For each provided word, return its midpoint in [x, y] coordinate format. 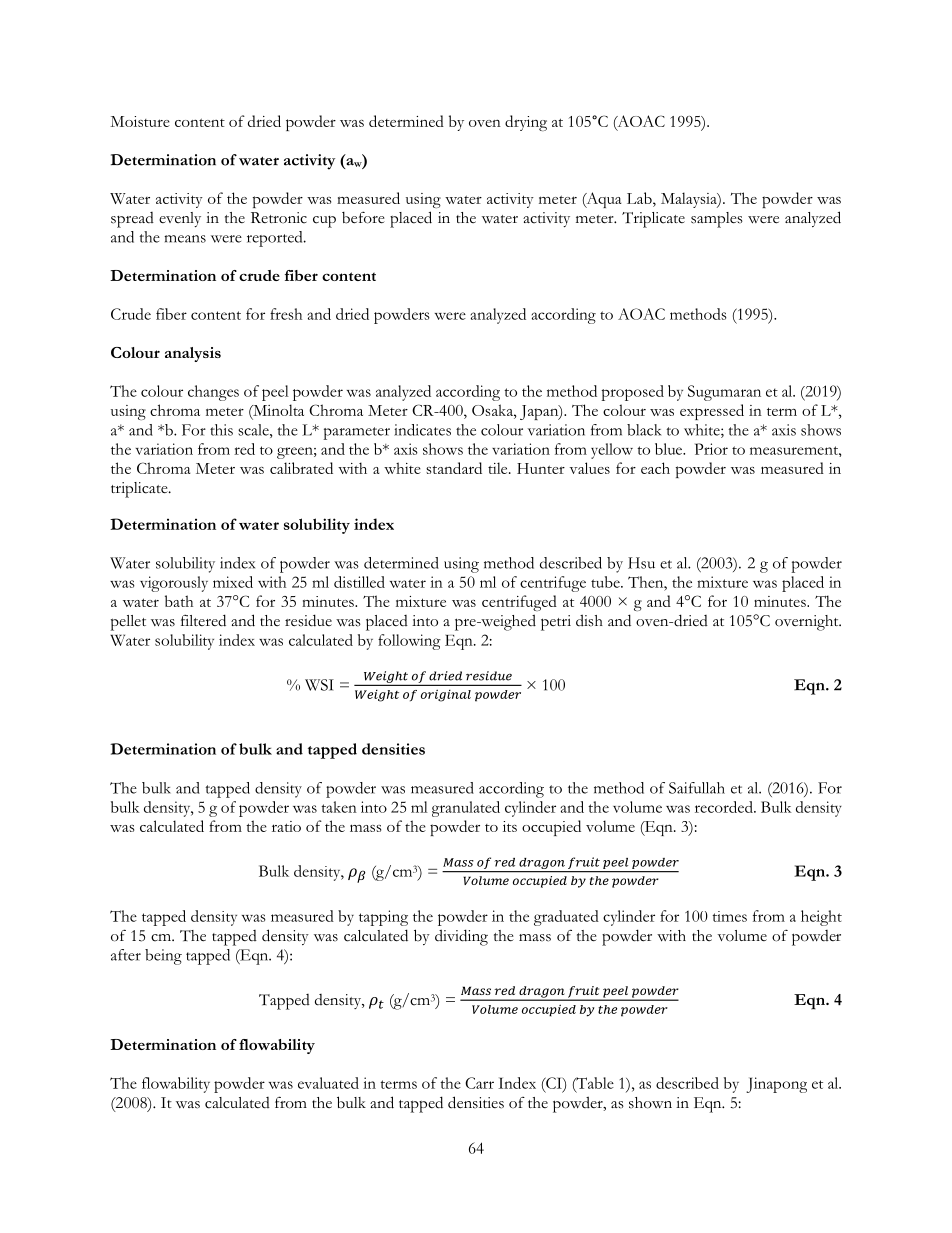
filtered [203, 620]
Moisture [140, 121]
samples [717, 220]
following [409, 642]
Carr [479, 1083]
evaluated [328, 1083]
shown [650, 1103]
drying [526, 123]
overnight [808, 623]
